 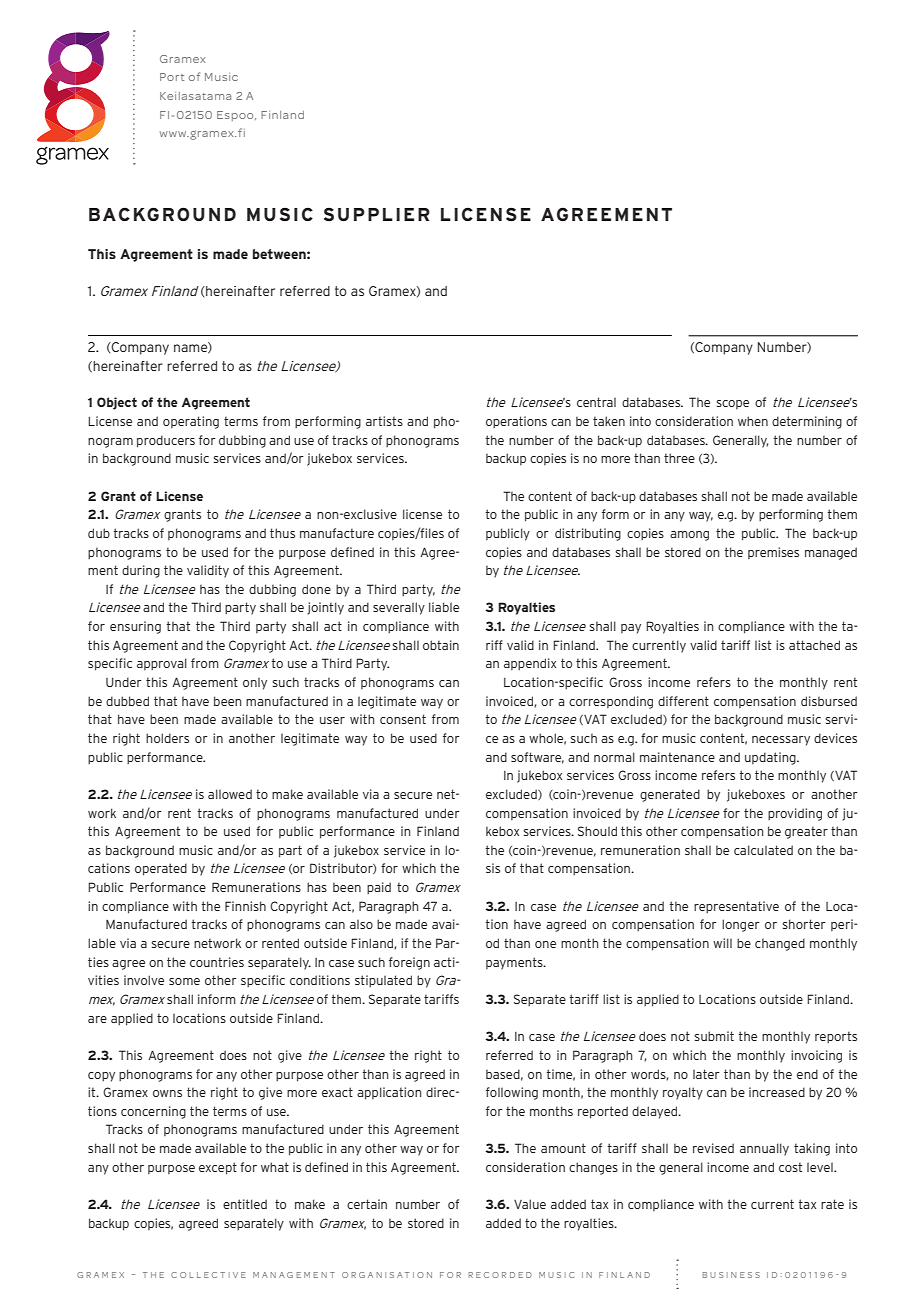 What do you see at coordinates (753, 421) in the screenshot?
I see `when` at bounding box center [753, 421].
